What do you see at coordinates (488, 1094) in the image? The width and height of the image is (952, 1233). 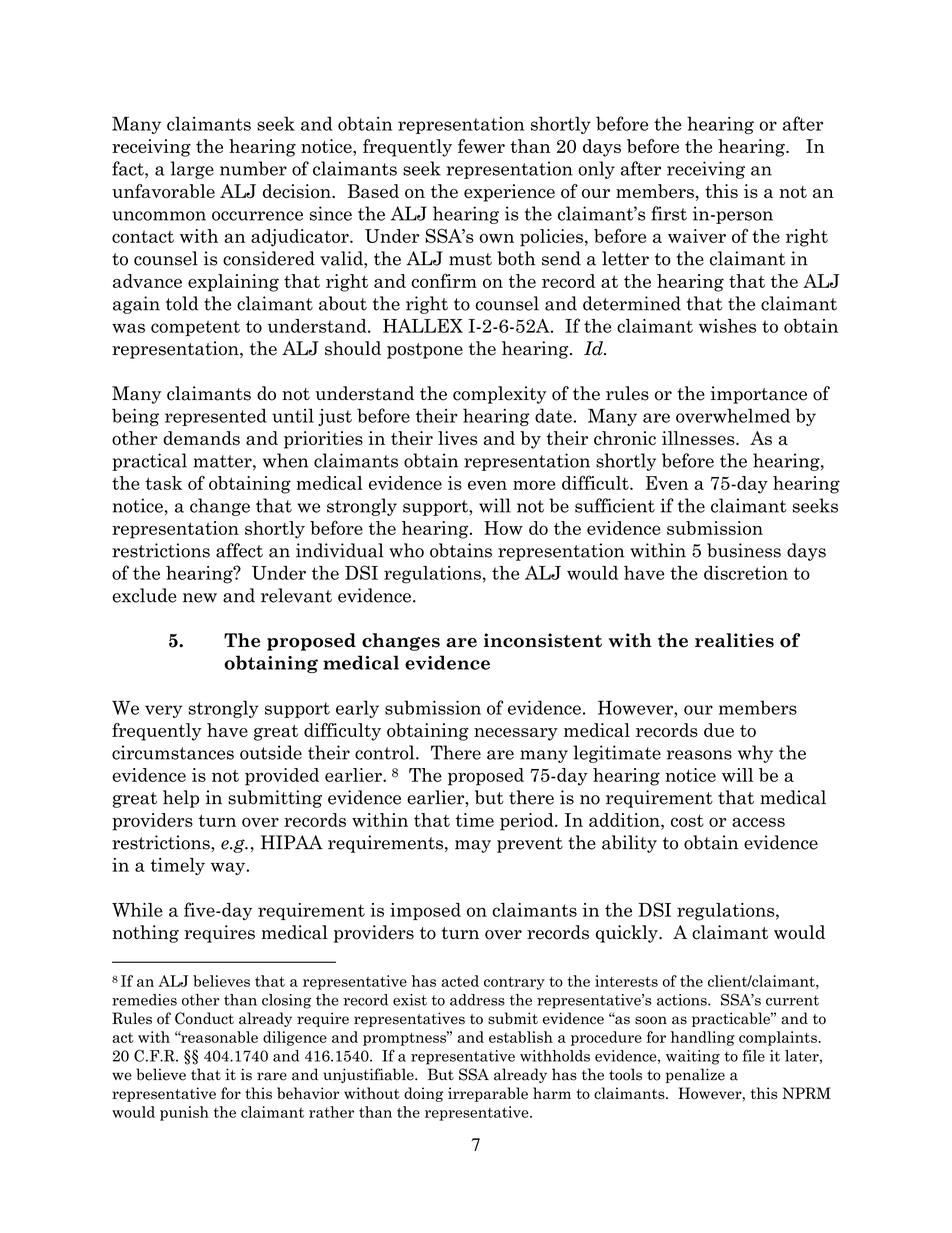 I see `irreparable` at bounding box center [488, 1094].
